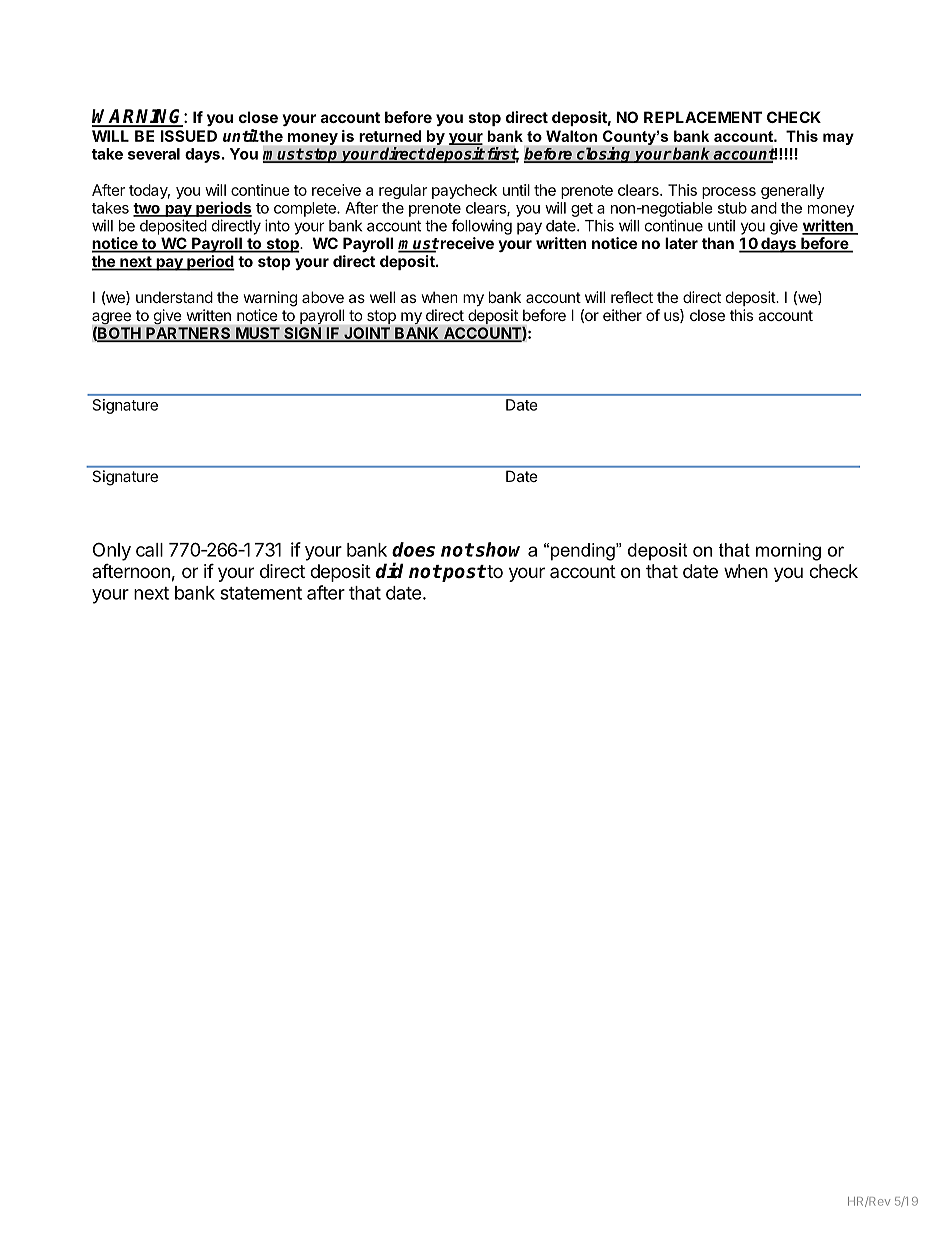  What do you see at coordinates (481, 227) in the page?
I see `following` at bounding box center [481, 227].
